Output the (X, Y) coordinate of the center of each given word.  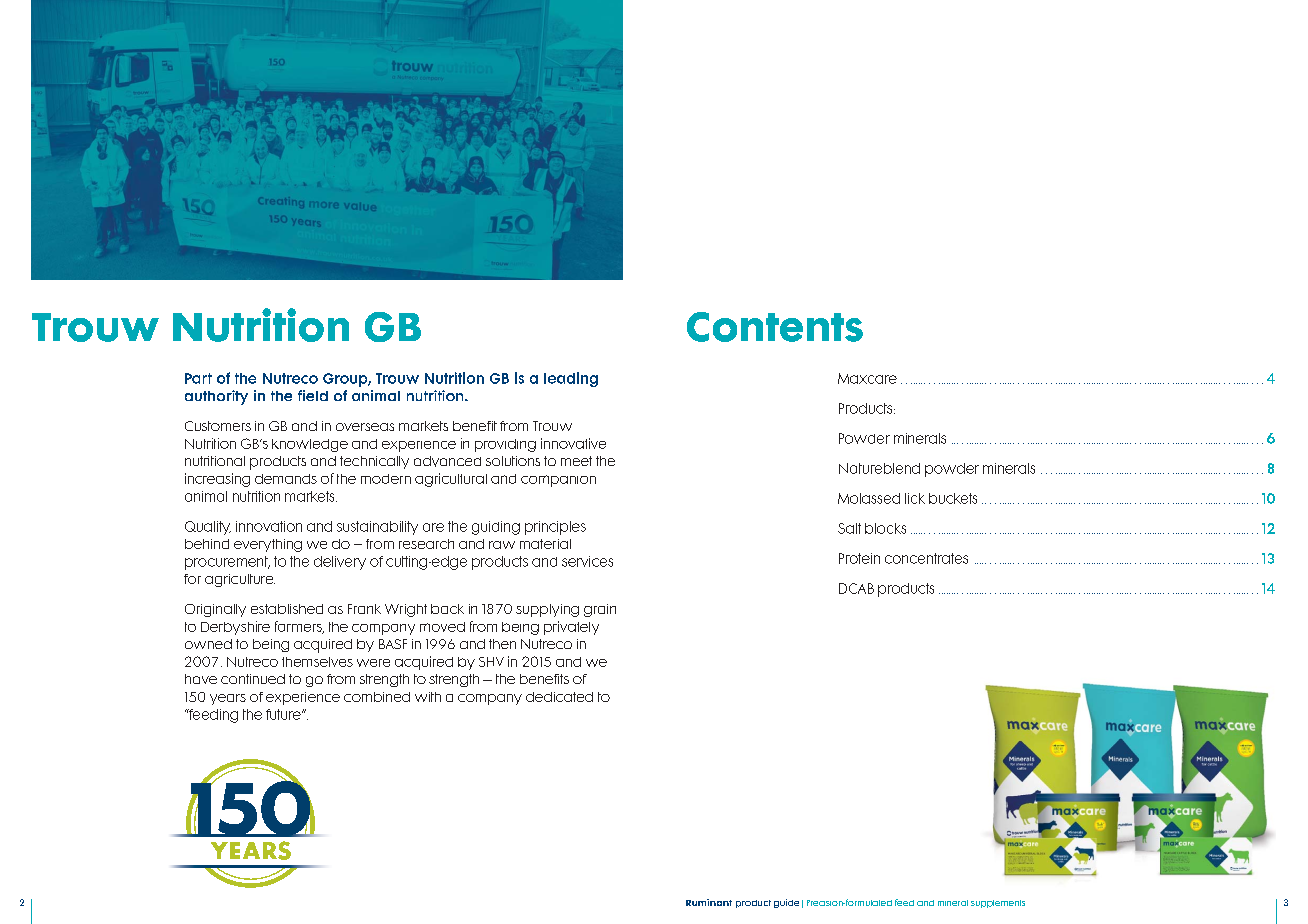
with (428, 697)
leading (571, 379)
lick (915, 498)
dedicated (559, 697)
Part (198, 378)
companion (558, 481)
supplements (998, 904)
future (284, 714)
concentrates (926, 558)
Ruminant (709, 902)
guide (786, 903)
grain (600, 610)
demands (286, 479)
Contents (775, 327)
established (287, 609)
